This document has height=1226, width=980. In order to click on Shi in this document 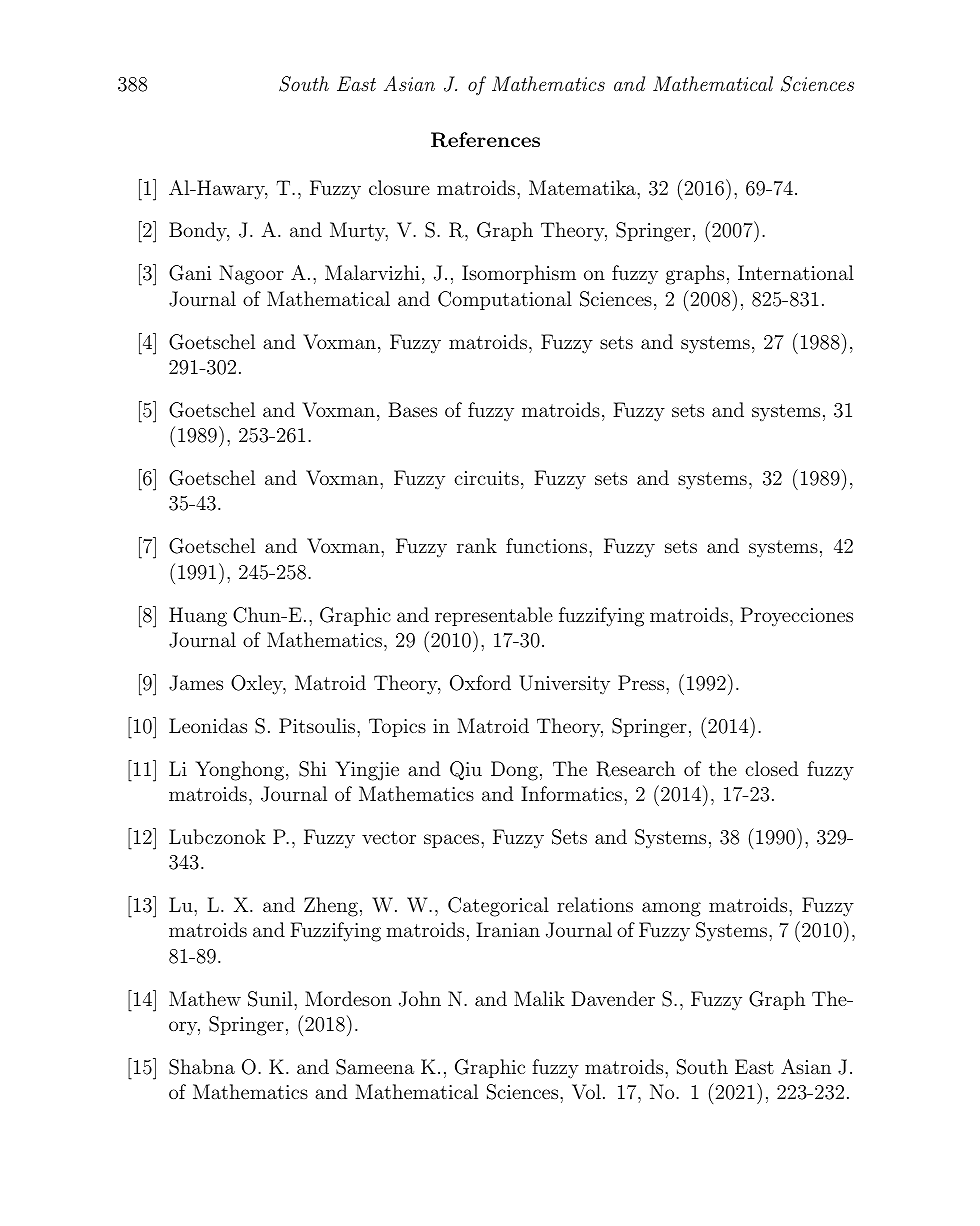, I will do `click(312, 769)`.
